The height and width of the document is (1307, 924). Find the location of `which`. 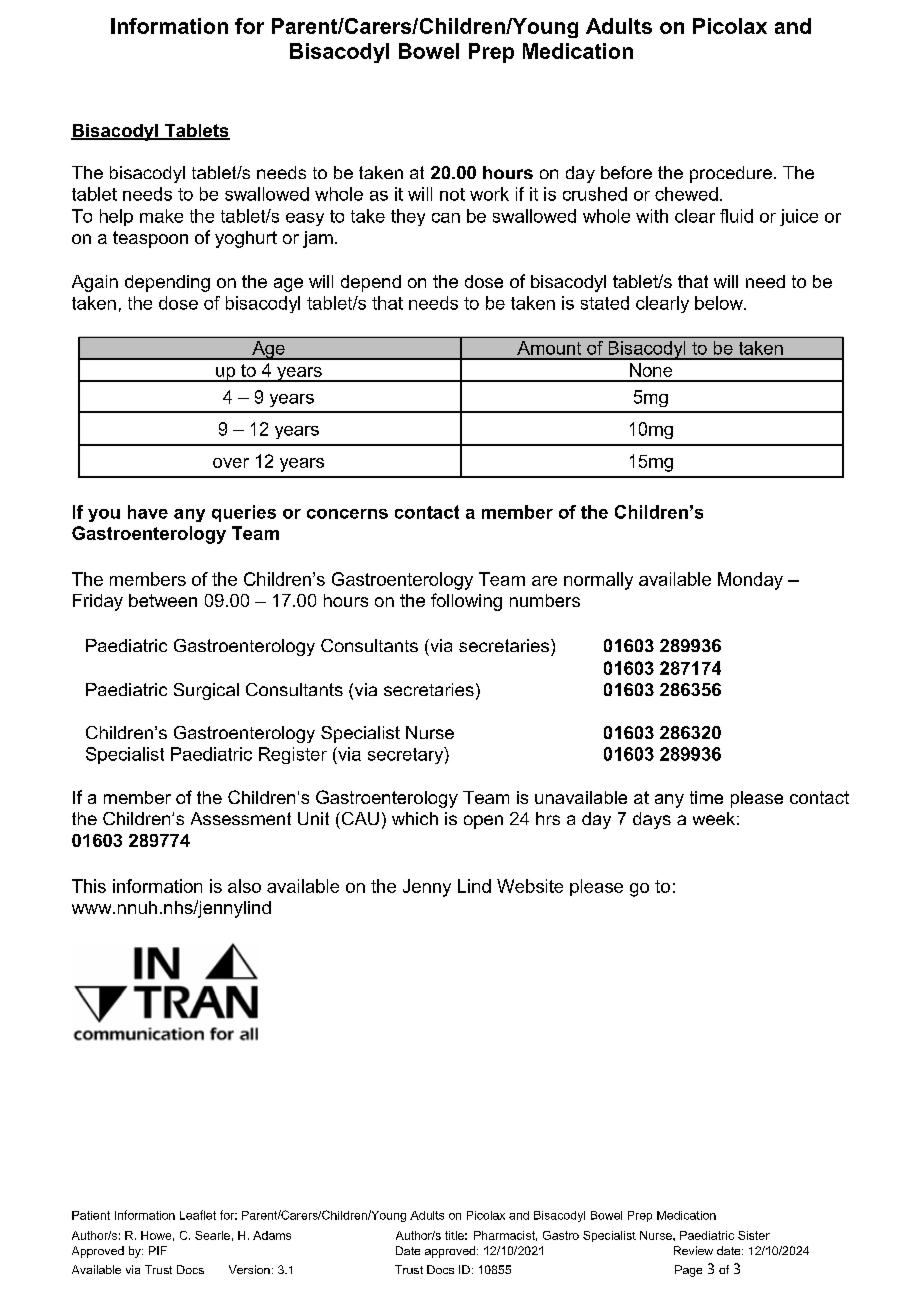

which is located at coordinates (415, 818).
